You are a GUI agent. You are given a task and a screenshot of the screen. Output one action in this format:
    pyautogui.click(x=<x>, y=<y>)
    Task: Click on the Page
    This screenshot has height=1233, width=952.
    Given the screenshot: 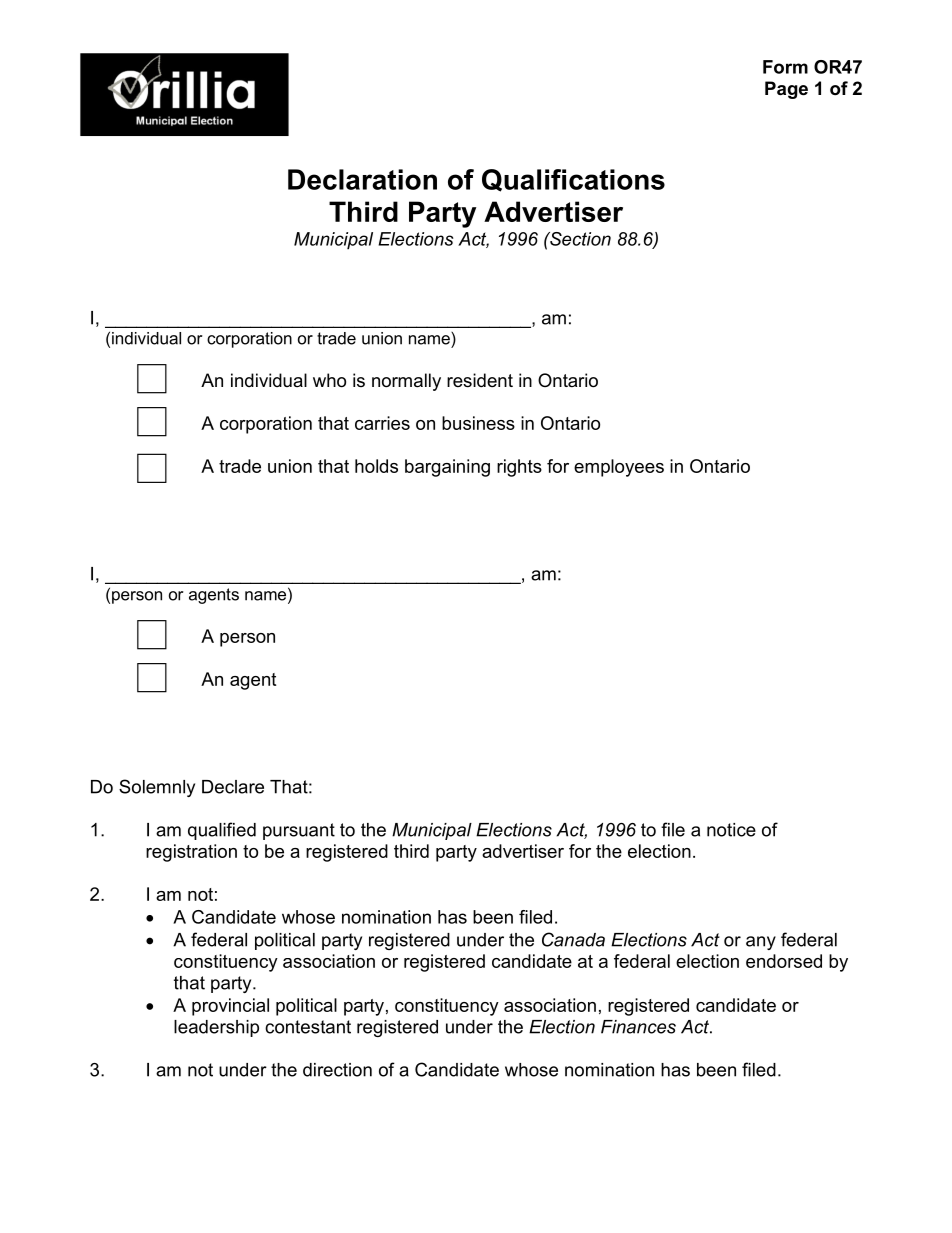 What is the action you would take?
    pyautogui.click(x=786, y=90)
